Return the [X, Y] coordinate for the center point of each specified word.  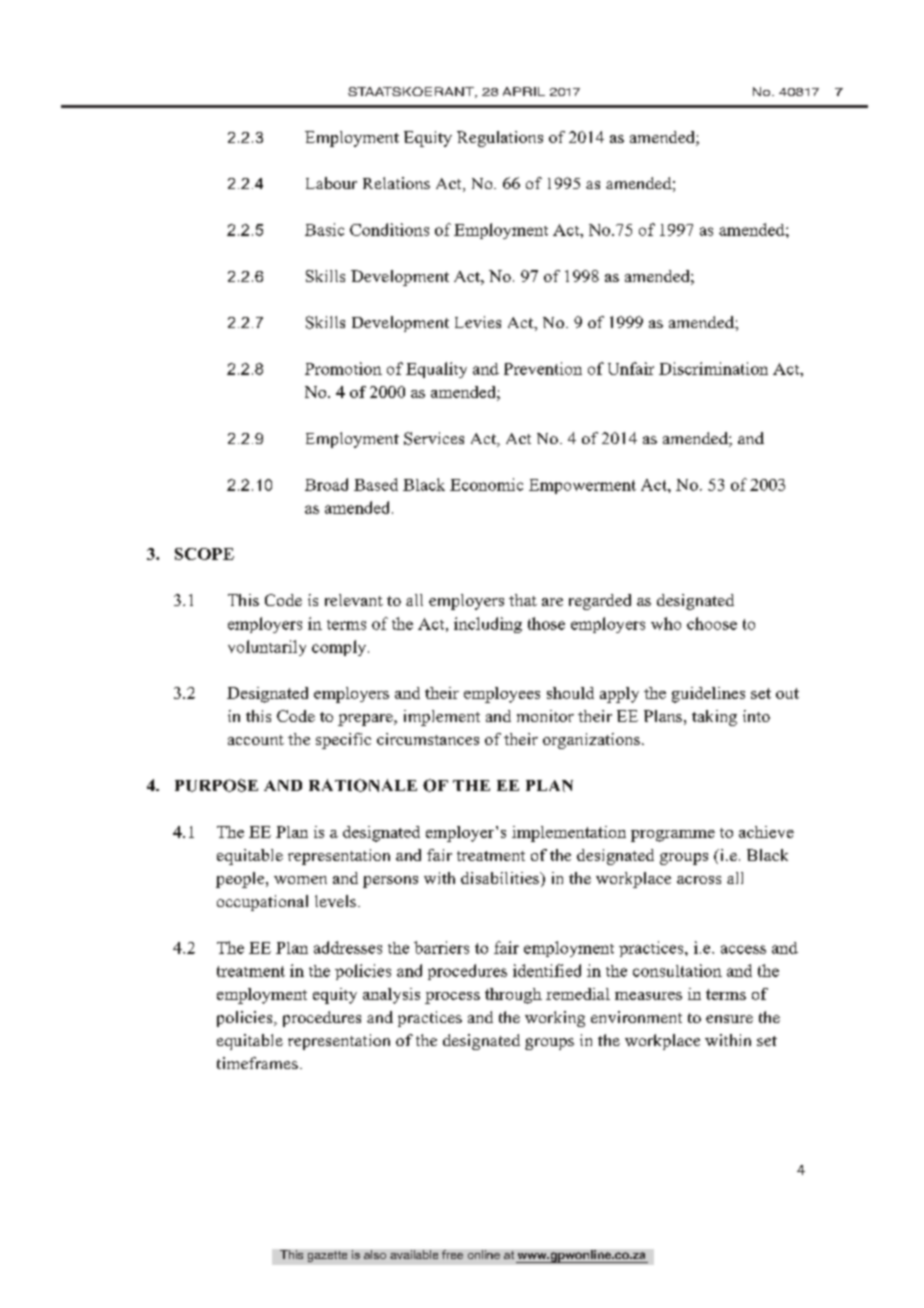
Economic [486, 484]
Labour [331, 183]
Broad [326, 484]
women [300, 880]
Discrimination [713, 368]
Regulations [500, 139]
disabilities [501, 878]
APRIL [524, 91]
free [452, 1254]
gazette [327, 1256]
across [699, 880]
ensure [729, 1019]
